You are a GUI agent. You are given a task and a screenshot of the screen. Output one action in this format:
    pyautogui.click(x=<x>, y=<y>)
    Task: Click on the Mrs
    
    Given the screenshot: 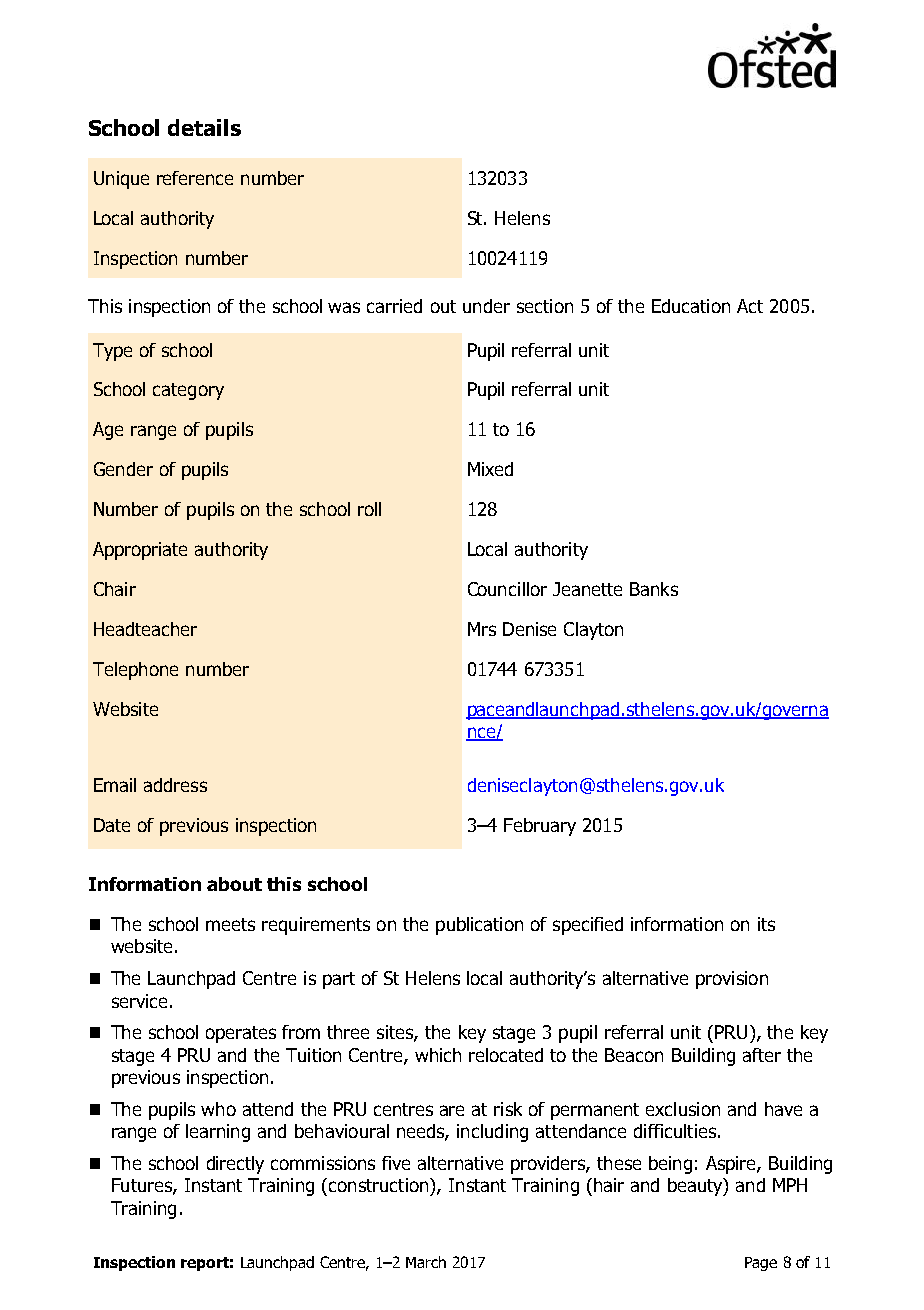 What is the action you would take?
    pyautogui.click(x=482, y=629)
